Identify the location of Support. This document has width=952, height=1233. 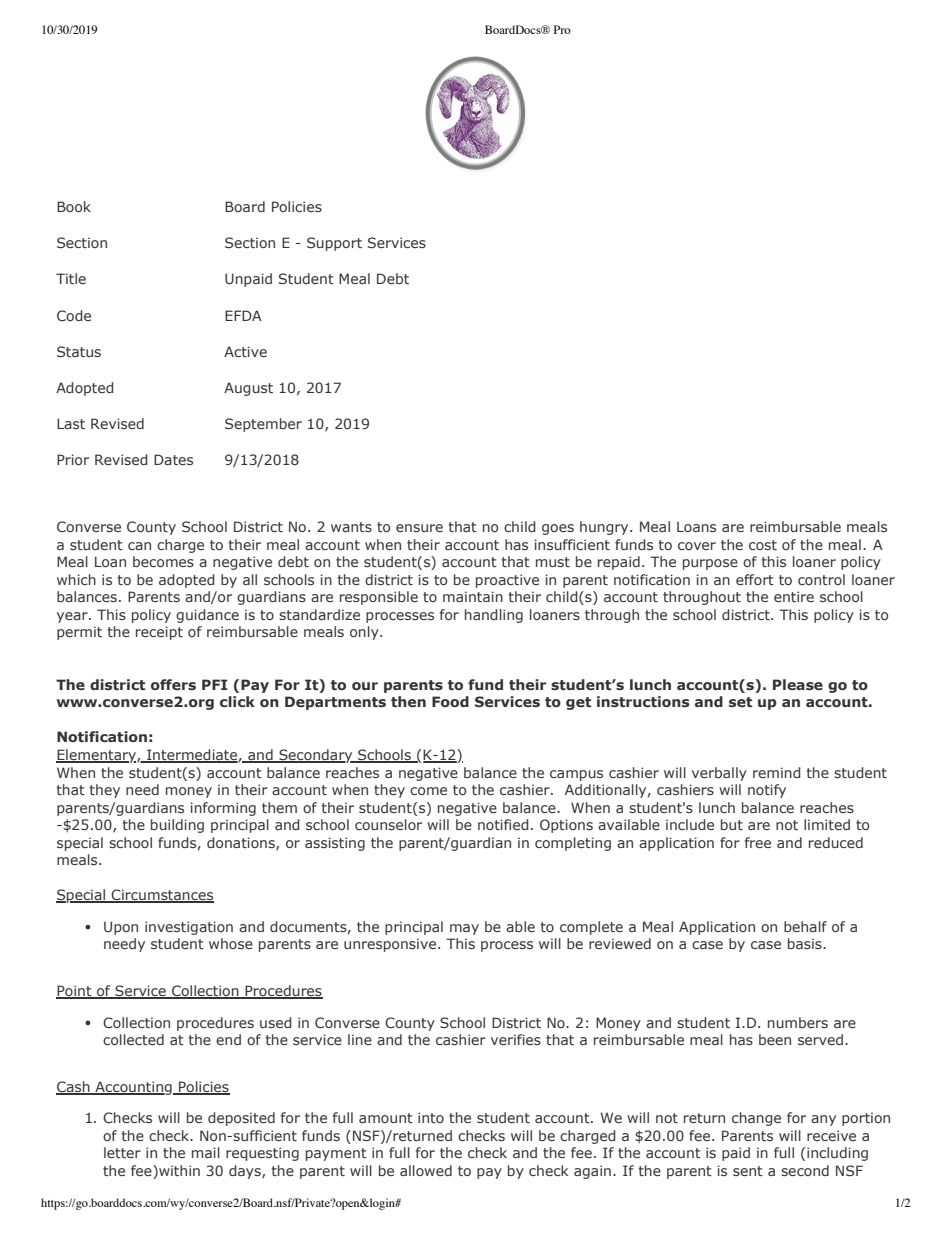
(334, 244).
